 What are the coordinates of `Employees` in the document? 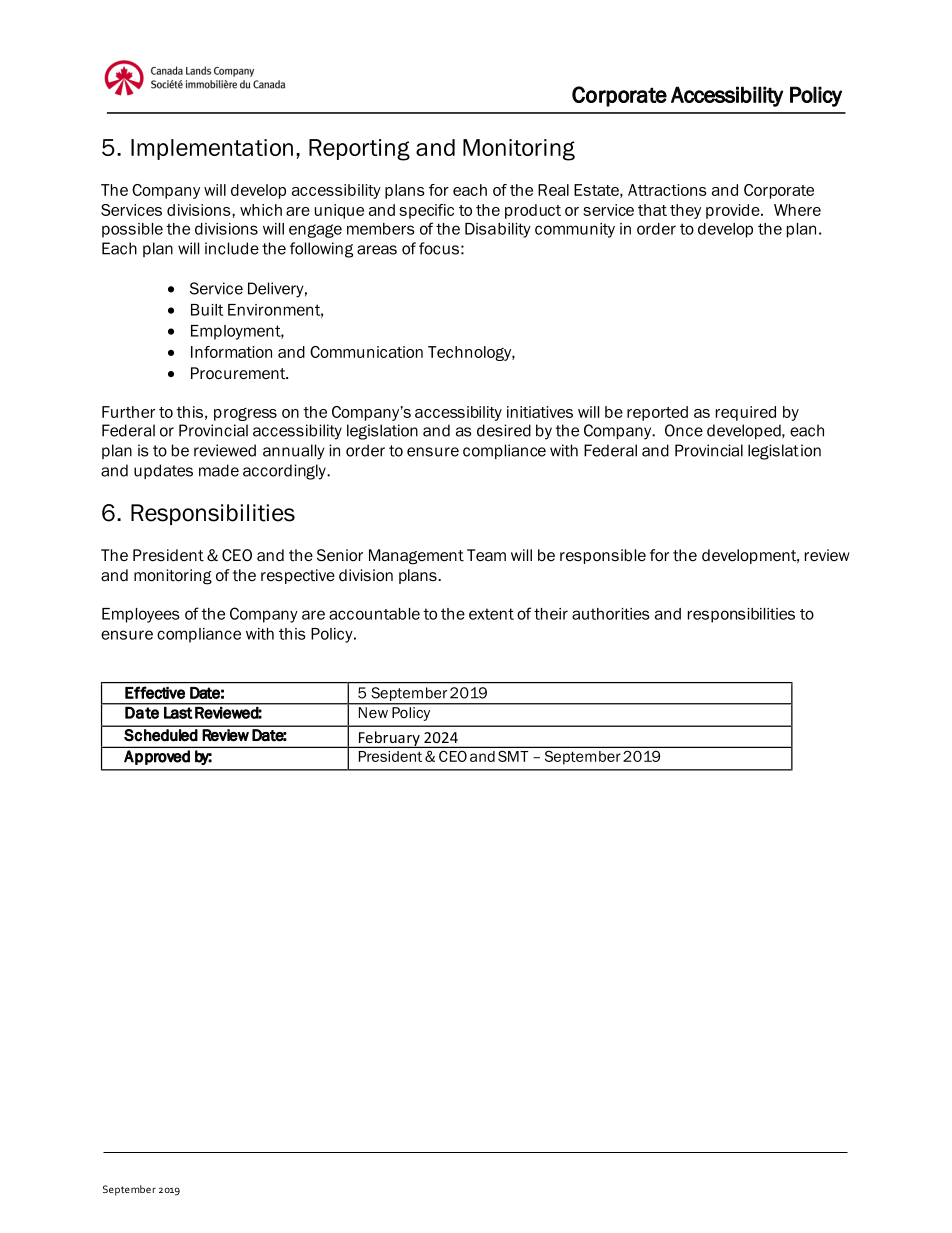 It's located at (140, 615).
